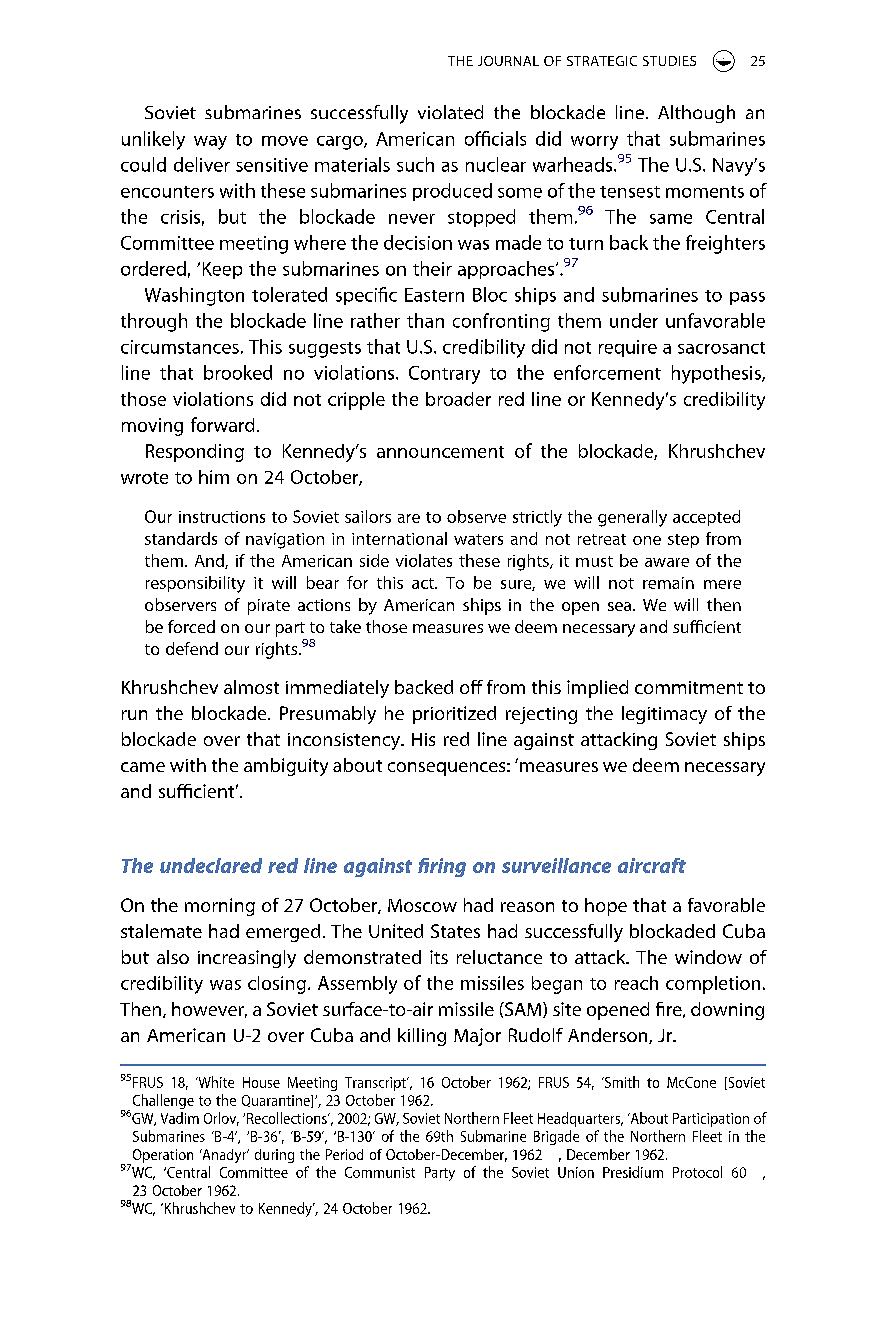  What do you see at coordinates (180, 1118) in the screenshot?
I see `Vadim` at bounding box center [180, 1118].
